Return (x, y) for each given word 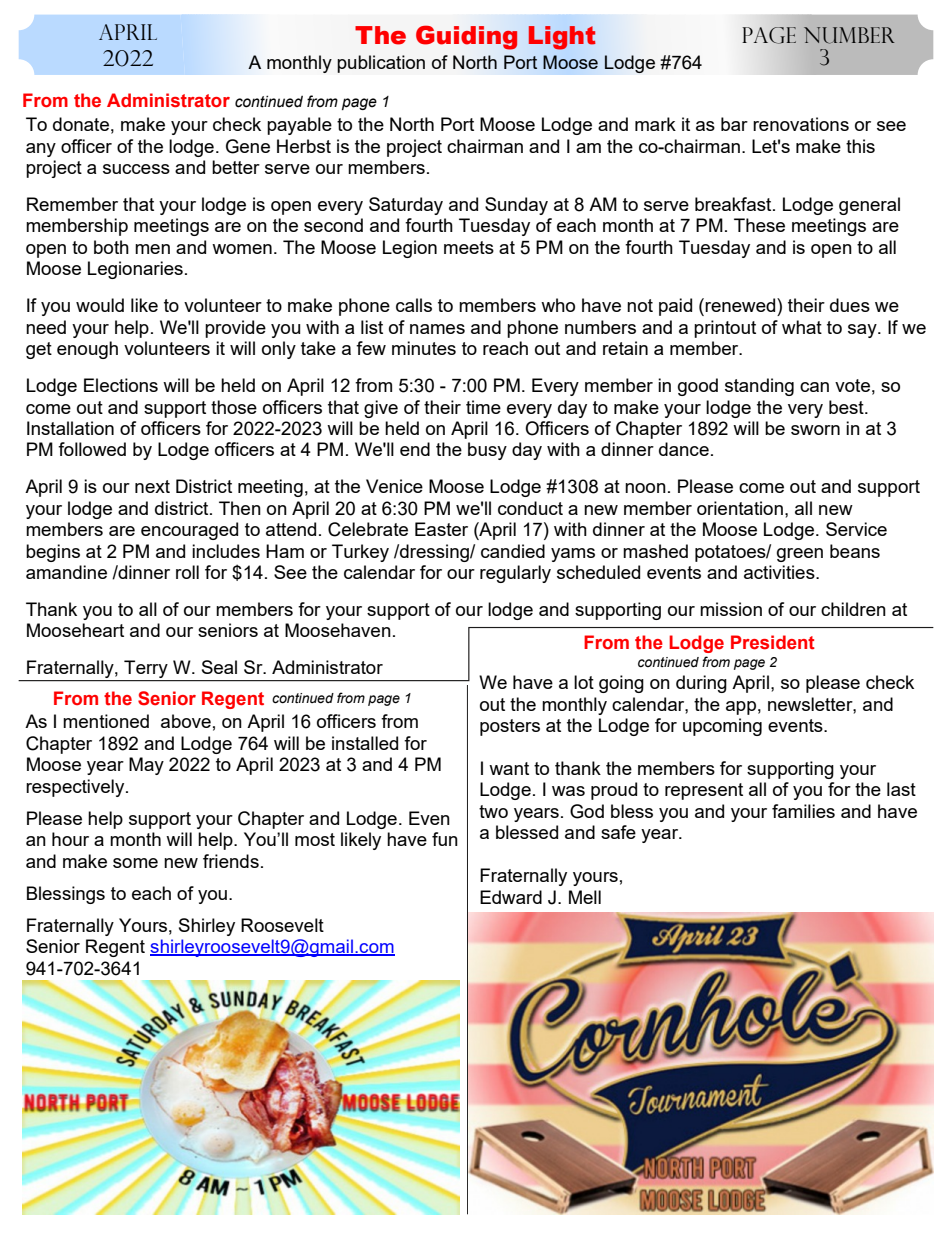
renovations (801, 124)
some (135, 863)
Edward (511, 897)
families (803, 811)
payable (299, 126)
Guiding (466, 38)
